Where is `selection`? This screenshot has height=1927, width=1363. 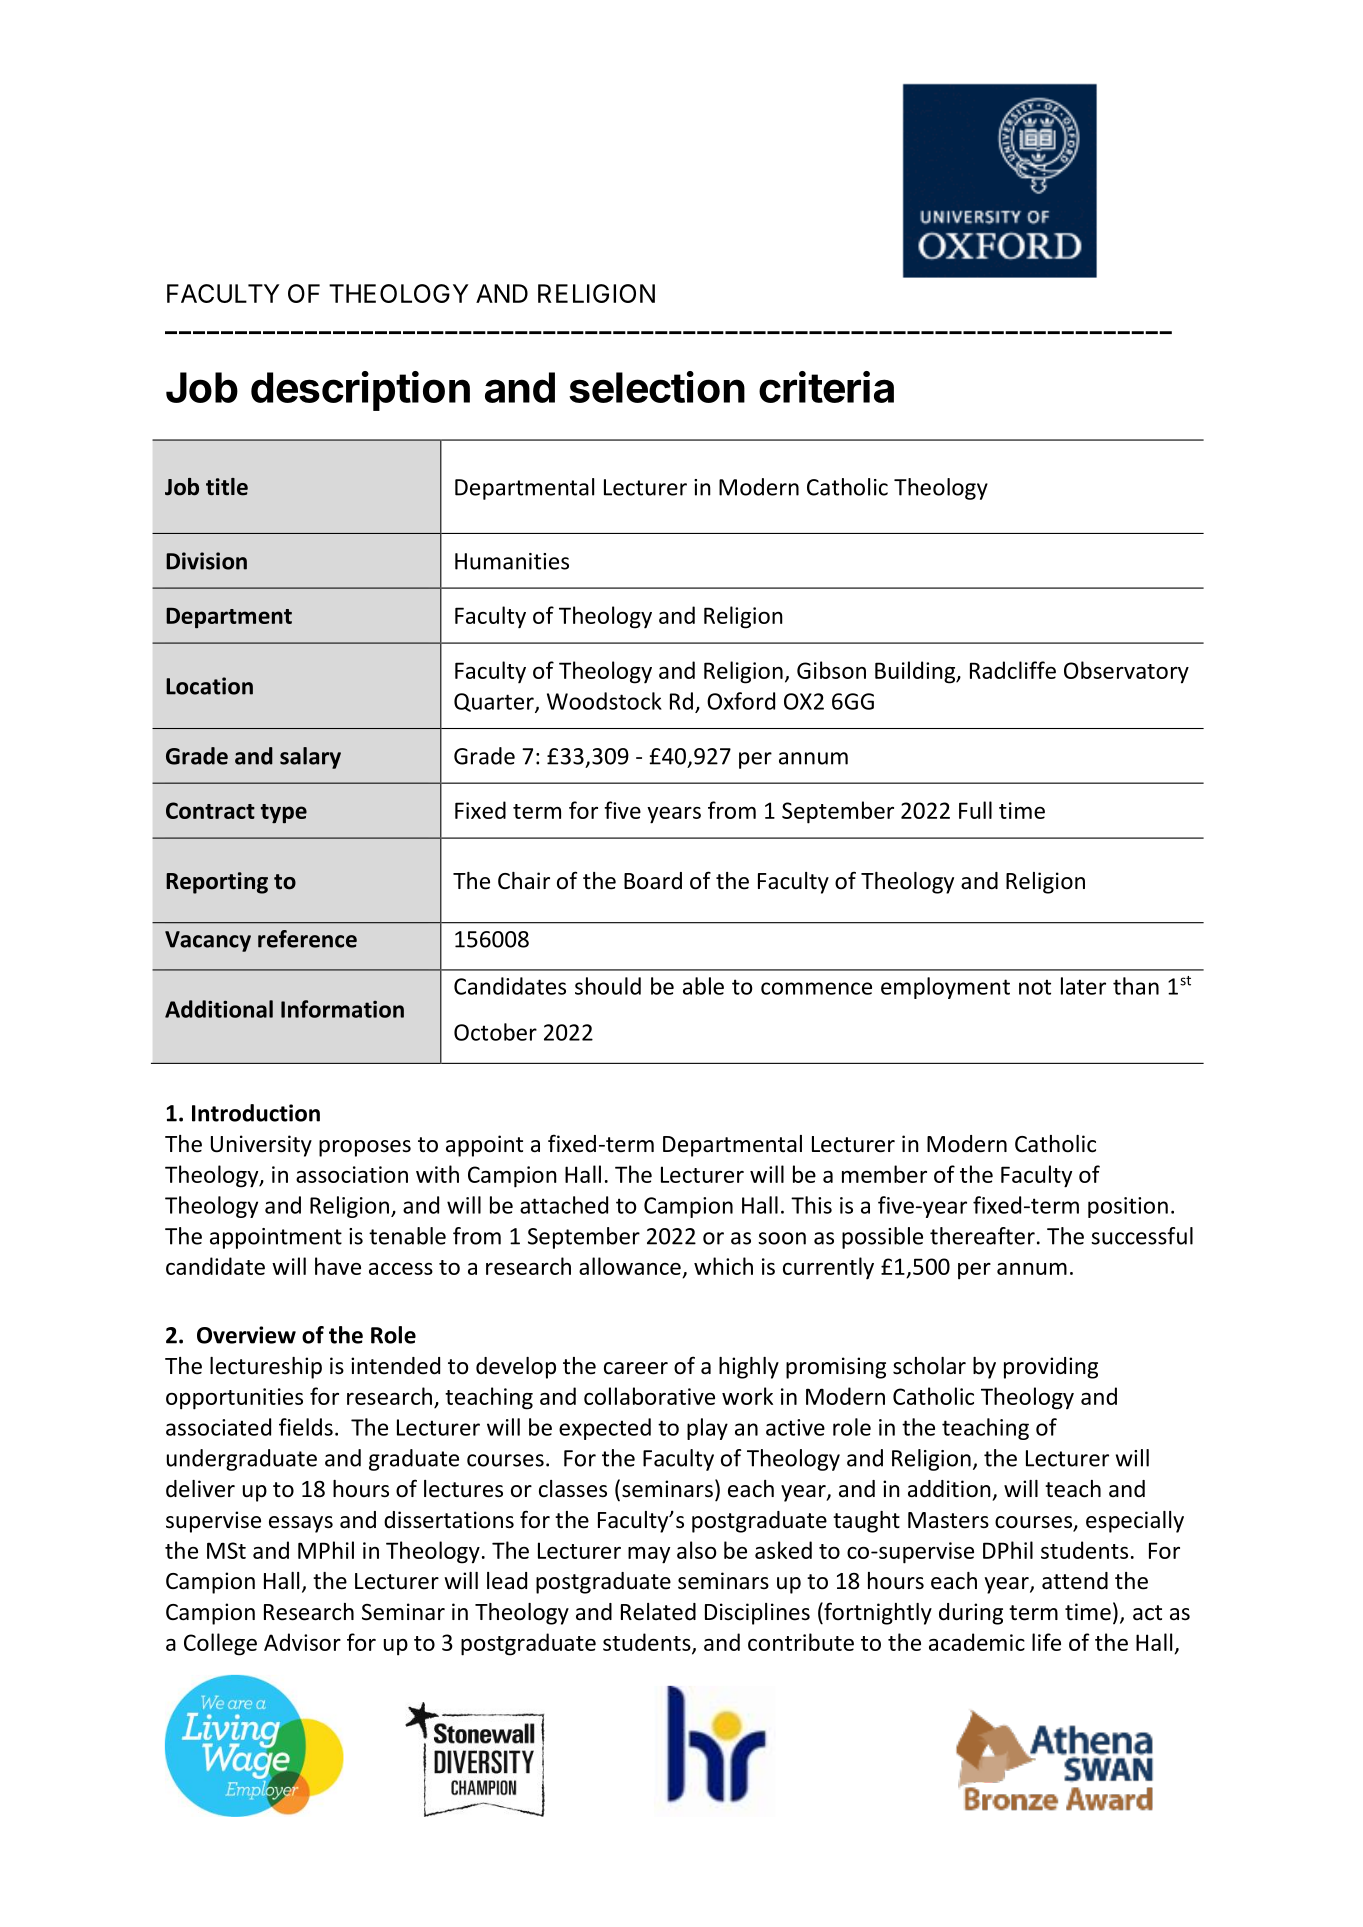
selection is located at coordinates (657, 387).
